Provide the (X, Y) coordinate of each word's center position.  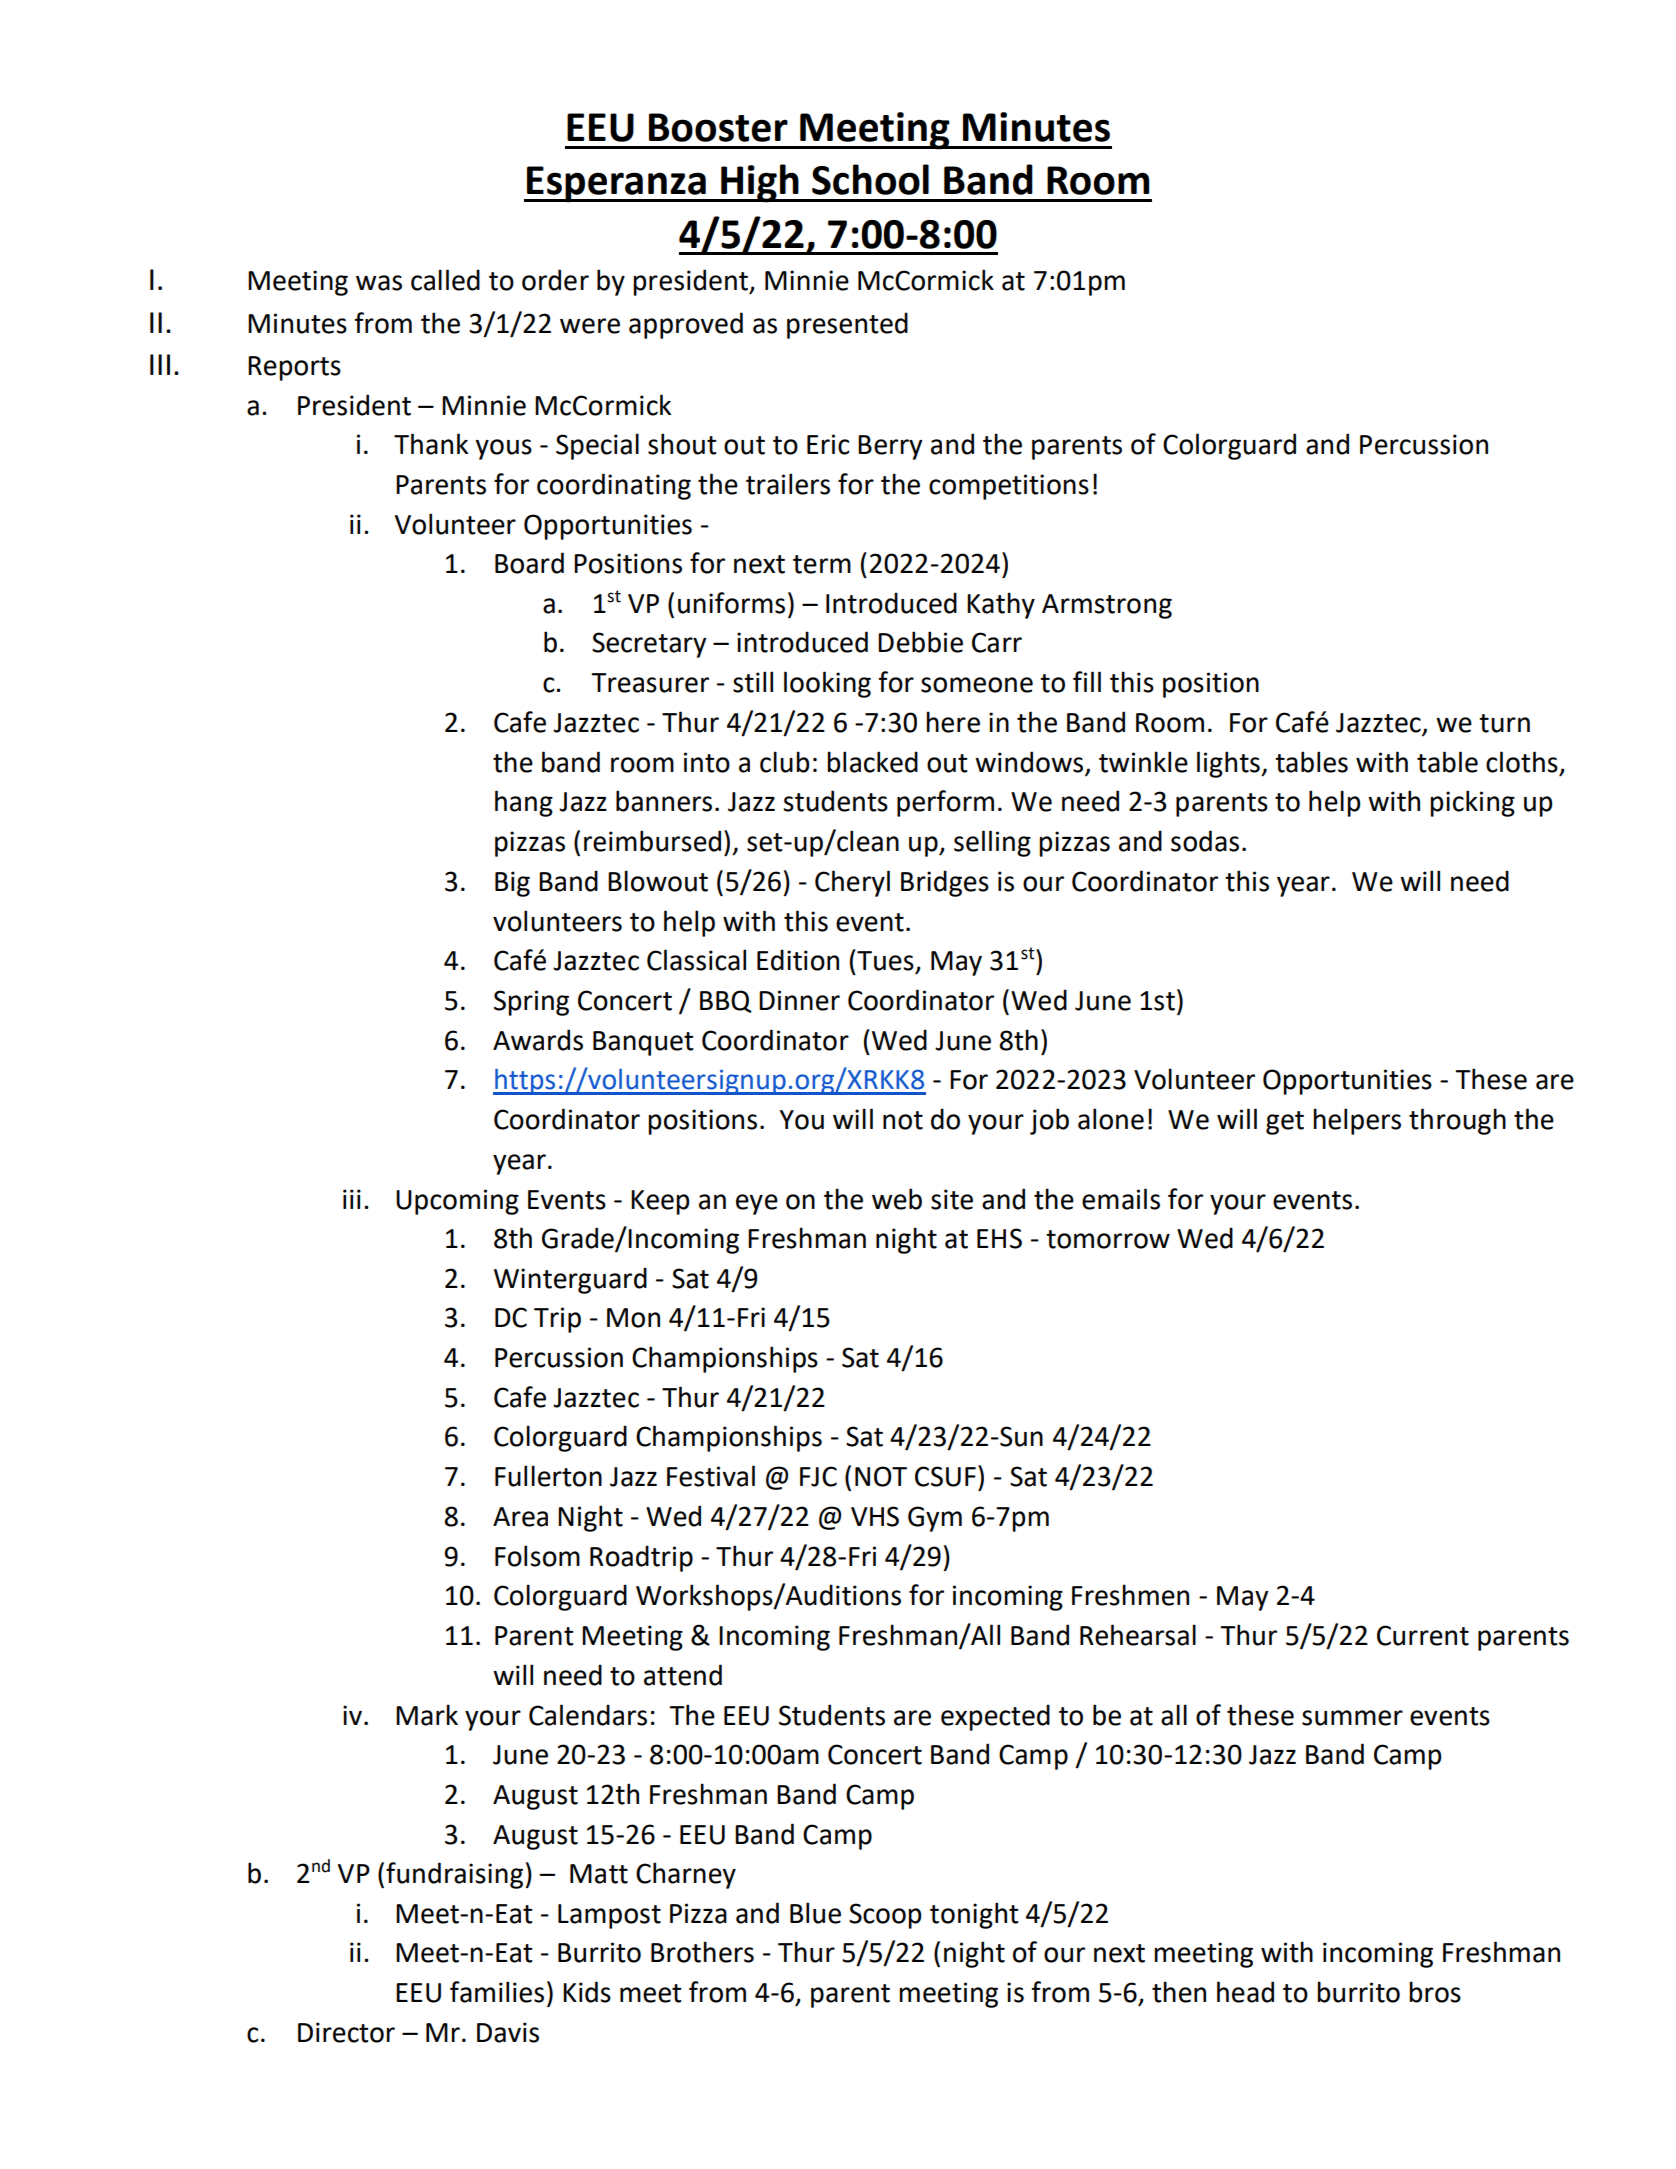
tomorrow (1108, 1239)
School (870, 179)
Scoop (885, 1916)
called (445, 280)
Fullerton (548, 1476)
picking (1472, 803)
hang (524, 803)
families (497, 1992)
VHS (875, 1516)
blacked (872, 762)
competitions (1009, 487)
